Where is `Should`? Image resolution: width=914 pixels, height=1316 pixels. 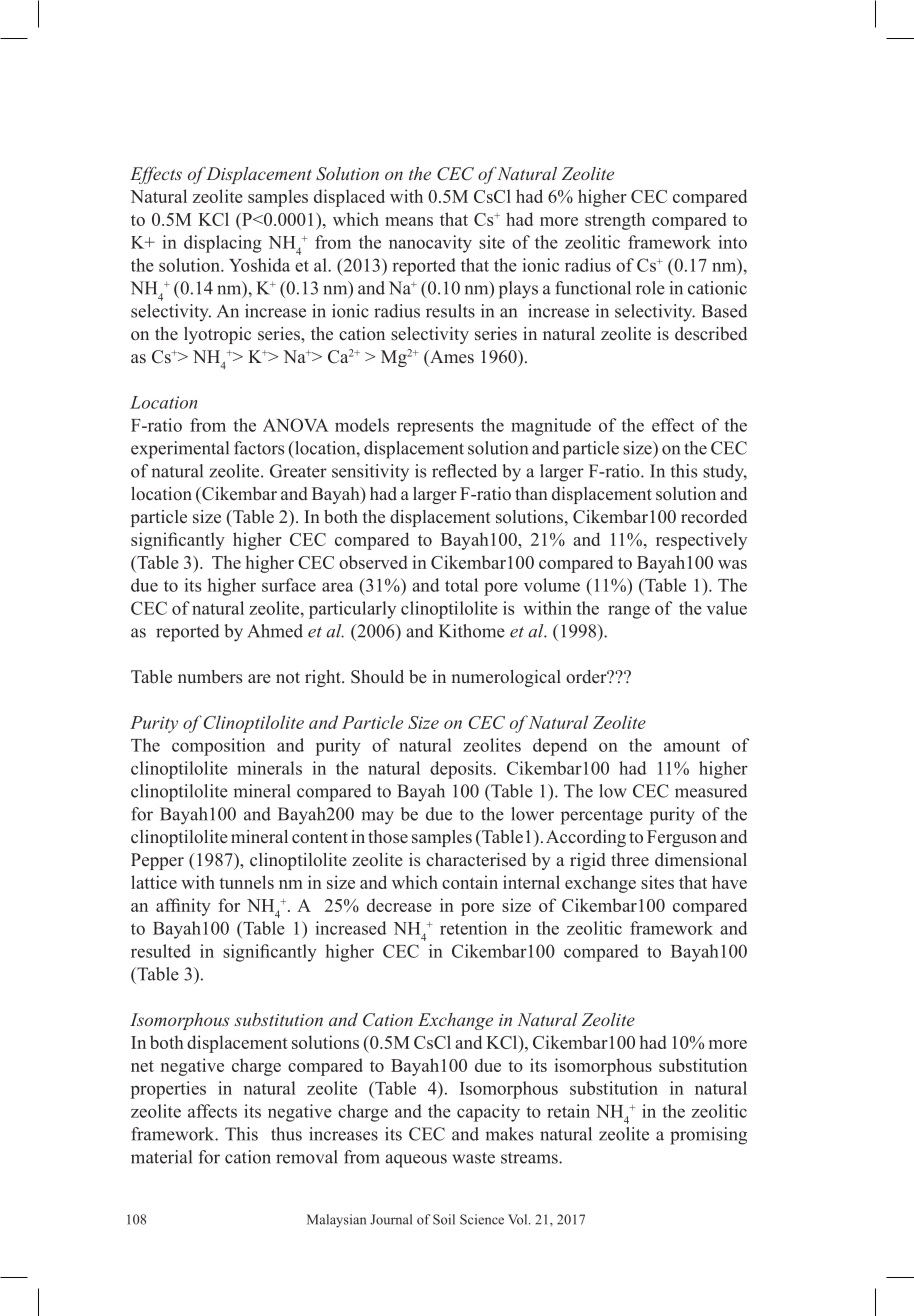 Should is located at coordinates (377, 677).
